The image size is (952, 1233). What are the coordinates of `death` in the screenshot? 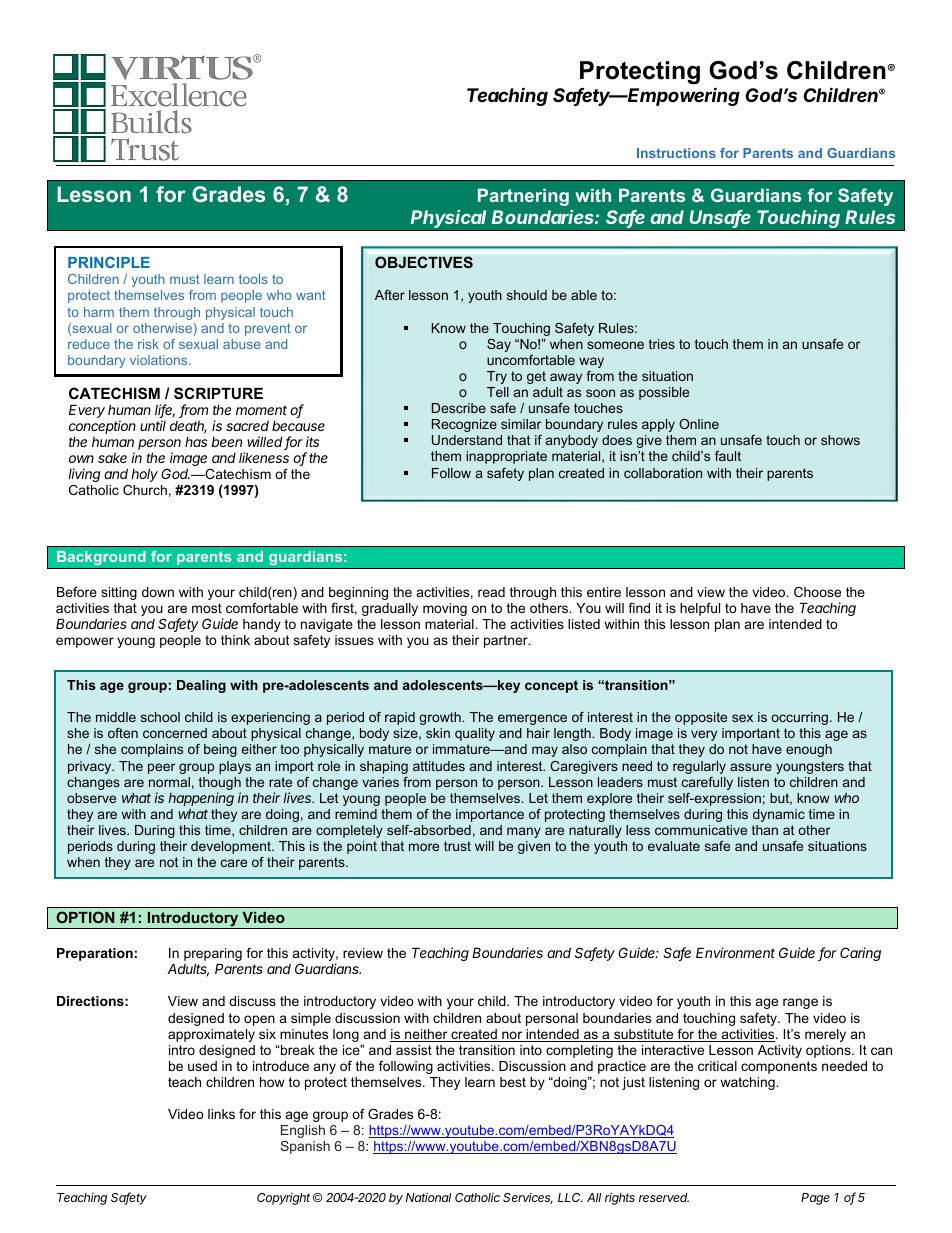 It's located at (188, 427).
